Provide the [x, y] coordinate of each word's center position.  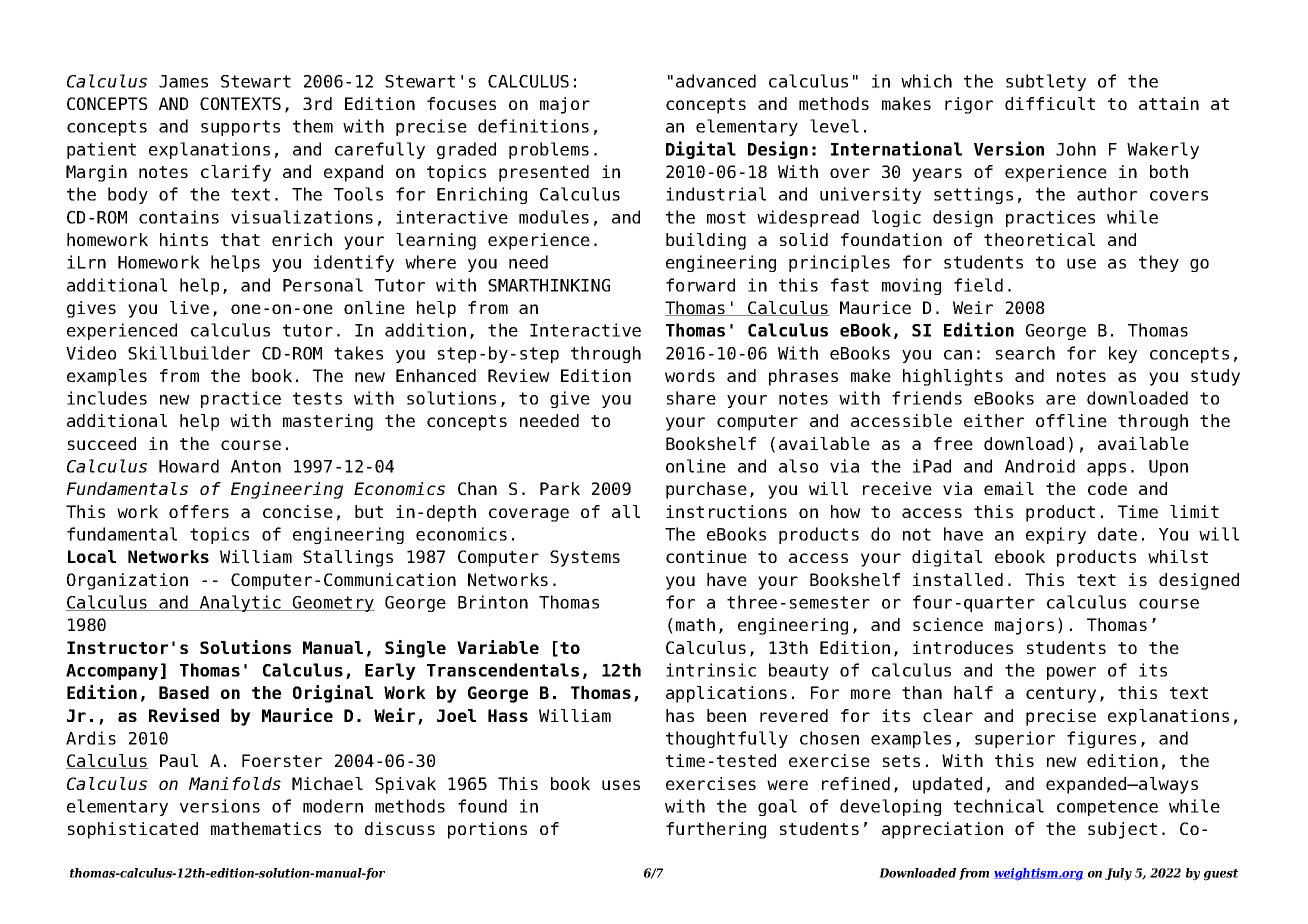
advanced [716, 81]
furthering [716, 830]
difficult [1050, 103]
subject [1122, 830]
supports [240, 128]
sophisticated [133, 830]
